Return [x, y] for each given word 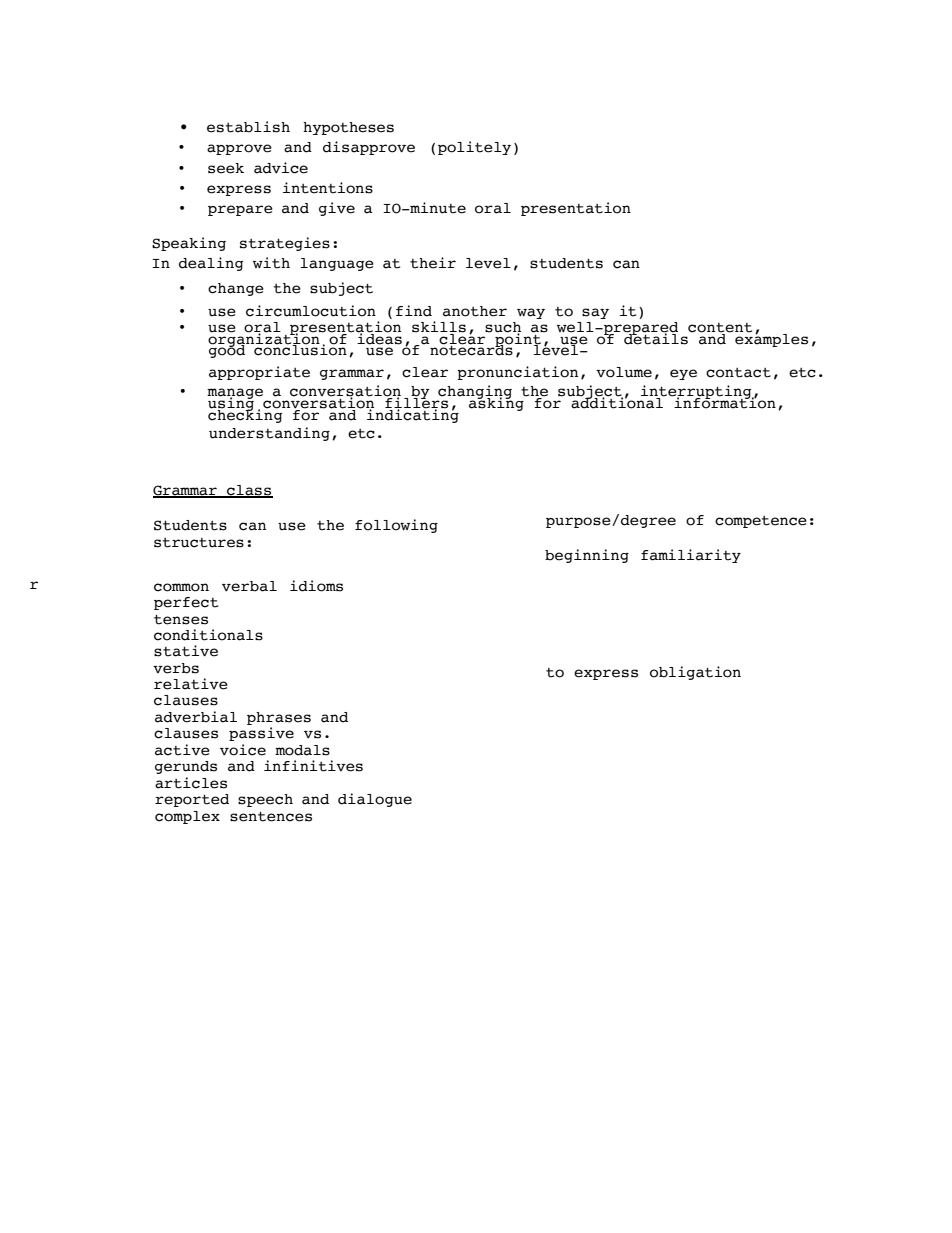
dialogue [375, 800]
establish [248, 127]
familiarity [691, 556]
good [228, 350]
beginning [587, 556]
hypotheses [348, 128]
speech [265, 800]
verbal [249, 586]
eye [683, 374]
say [595, 313]
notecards [470, 349]
